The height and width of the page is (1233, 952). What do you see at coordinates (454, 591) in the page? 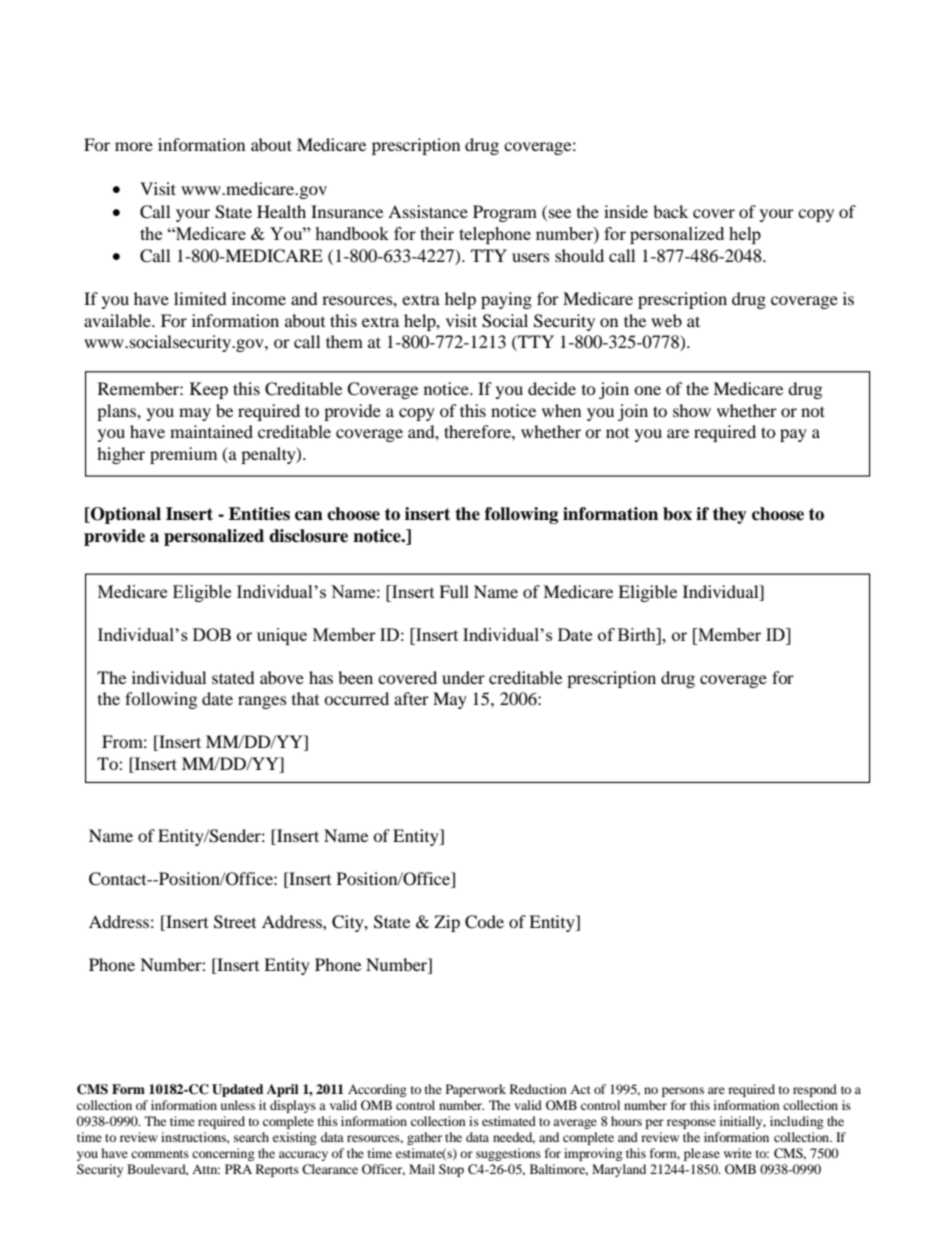
I see `Full` at bounding box center [454, 591].
